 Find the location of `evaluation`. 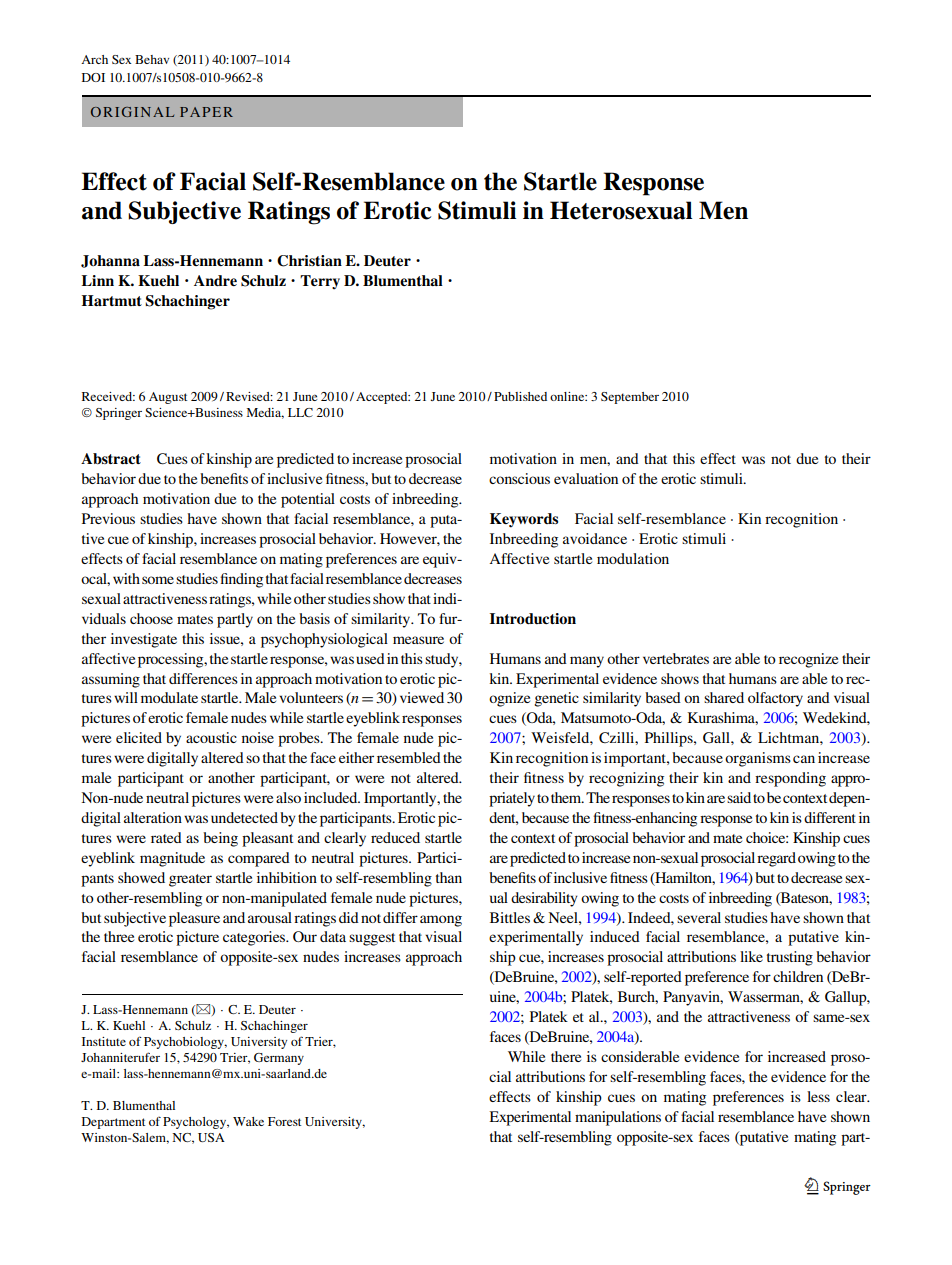

evaluation is located at coordinates (586, 478).
